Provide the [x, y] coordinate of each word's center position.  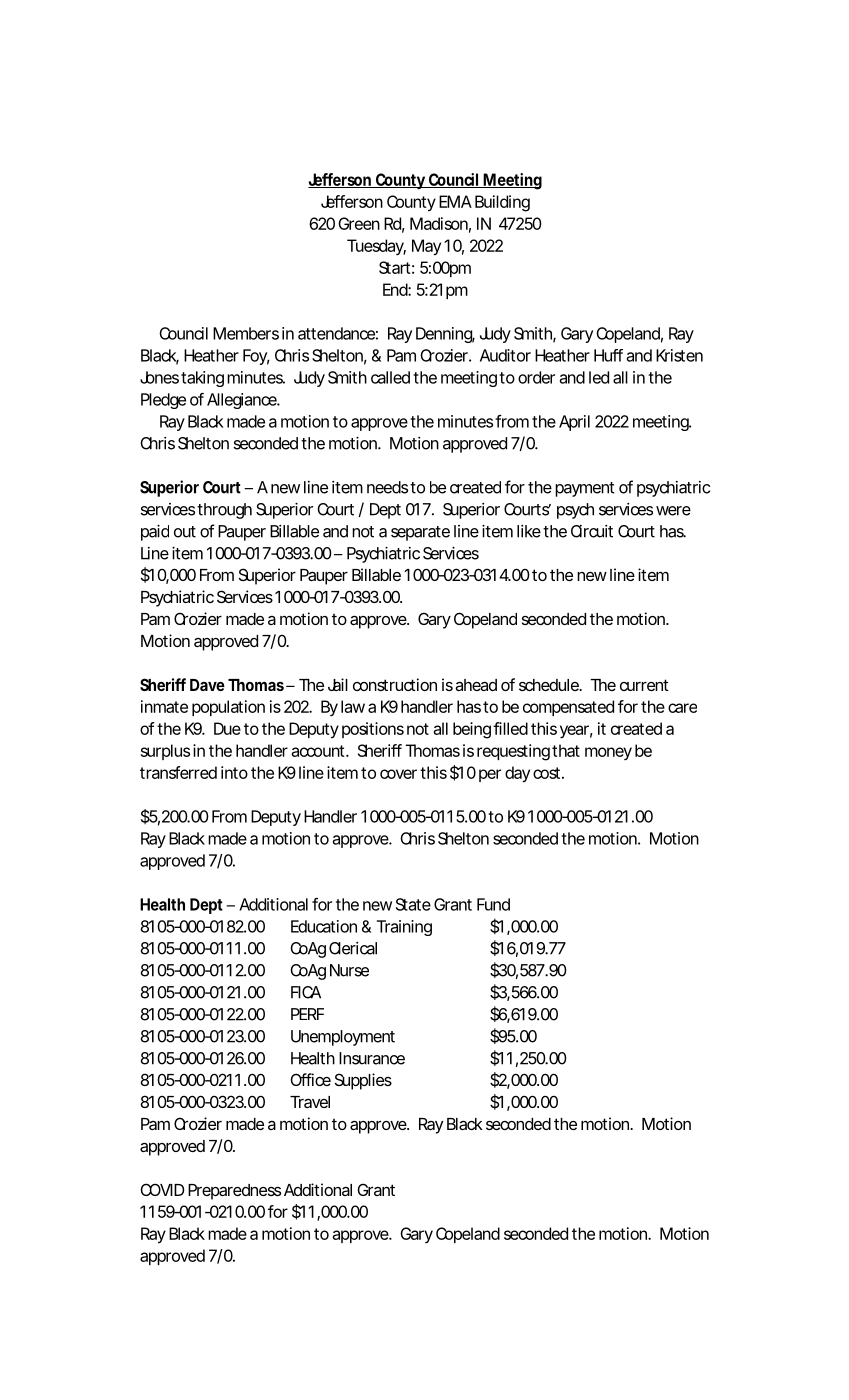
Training [404, 928]
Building [502, 203]
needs [387, 487]
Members [246, 333]
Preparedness [234, 1192]
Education [324, 926]
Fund [493, 904]
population [228, 708]
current [644, 685]
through [224, 511]
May [426, 247]
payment [584, 489]
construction [395, 684]
